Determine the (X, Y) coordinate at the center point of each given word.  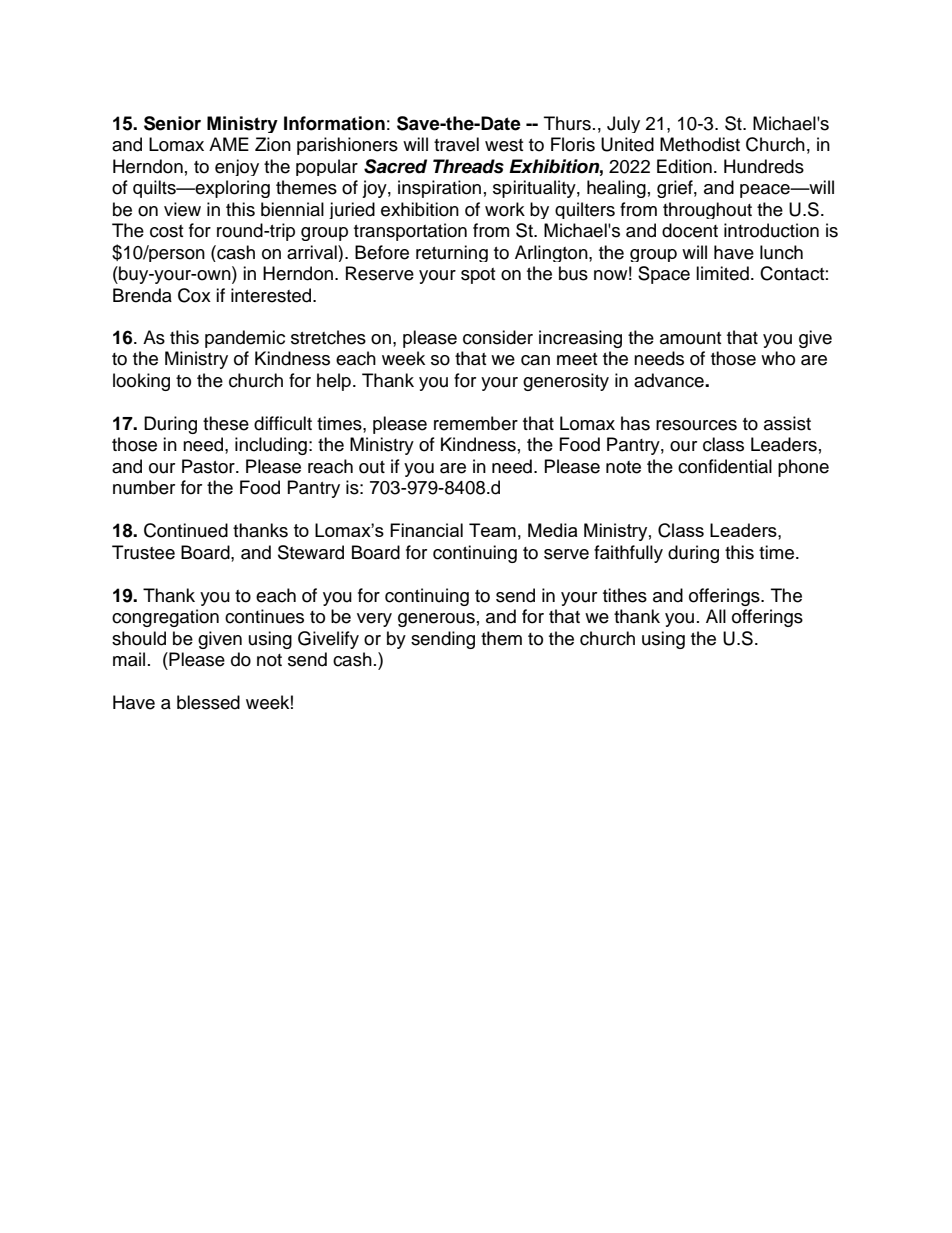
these (226, 423)
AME (229, 144)
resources (696, 425)
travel (456, 144)
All (716, 616)
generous (436, 620)
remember (476, 423)
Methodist (700, 144)
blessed (208, 702)
